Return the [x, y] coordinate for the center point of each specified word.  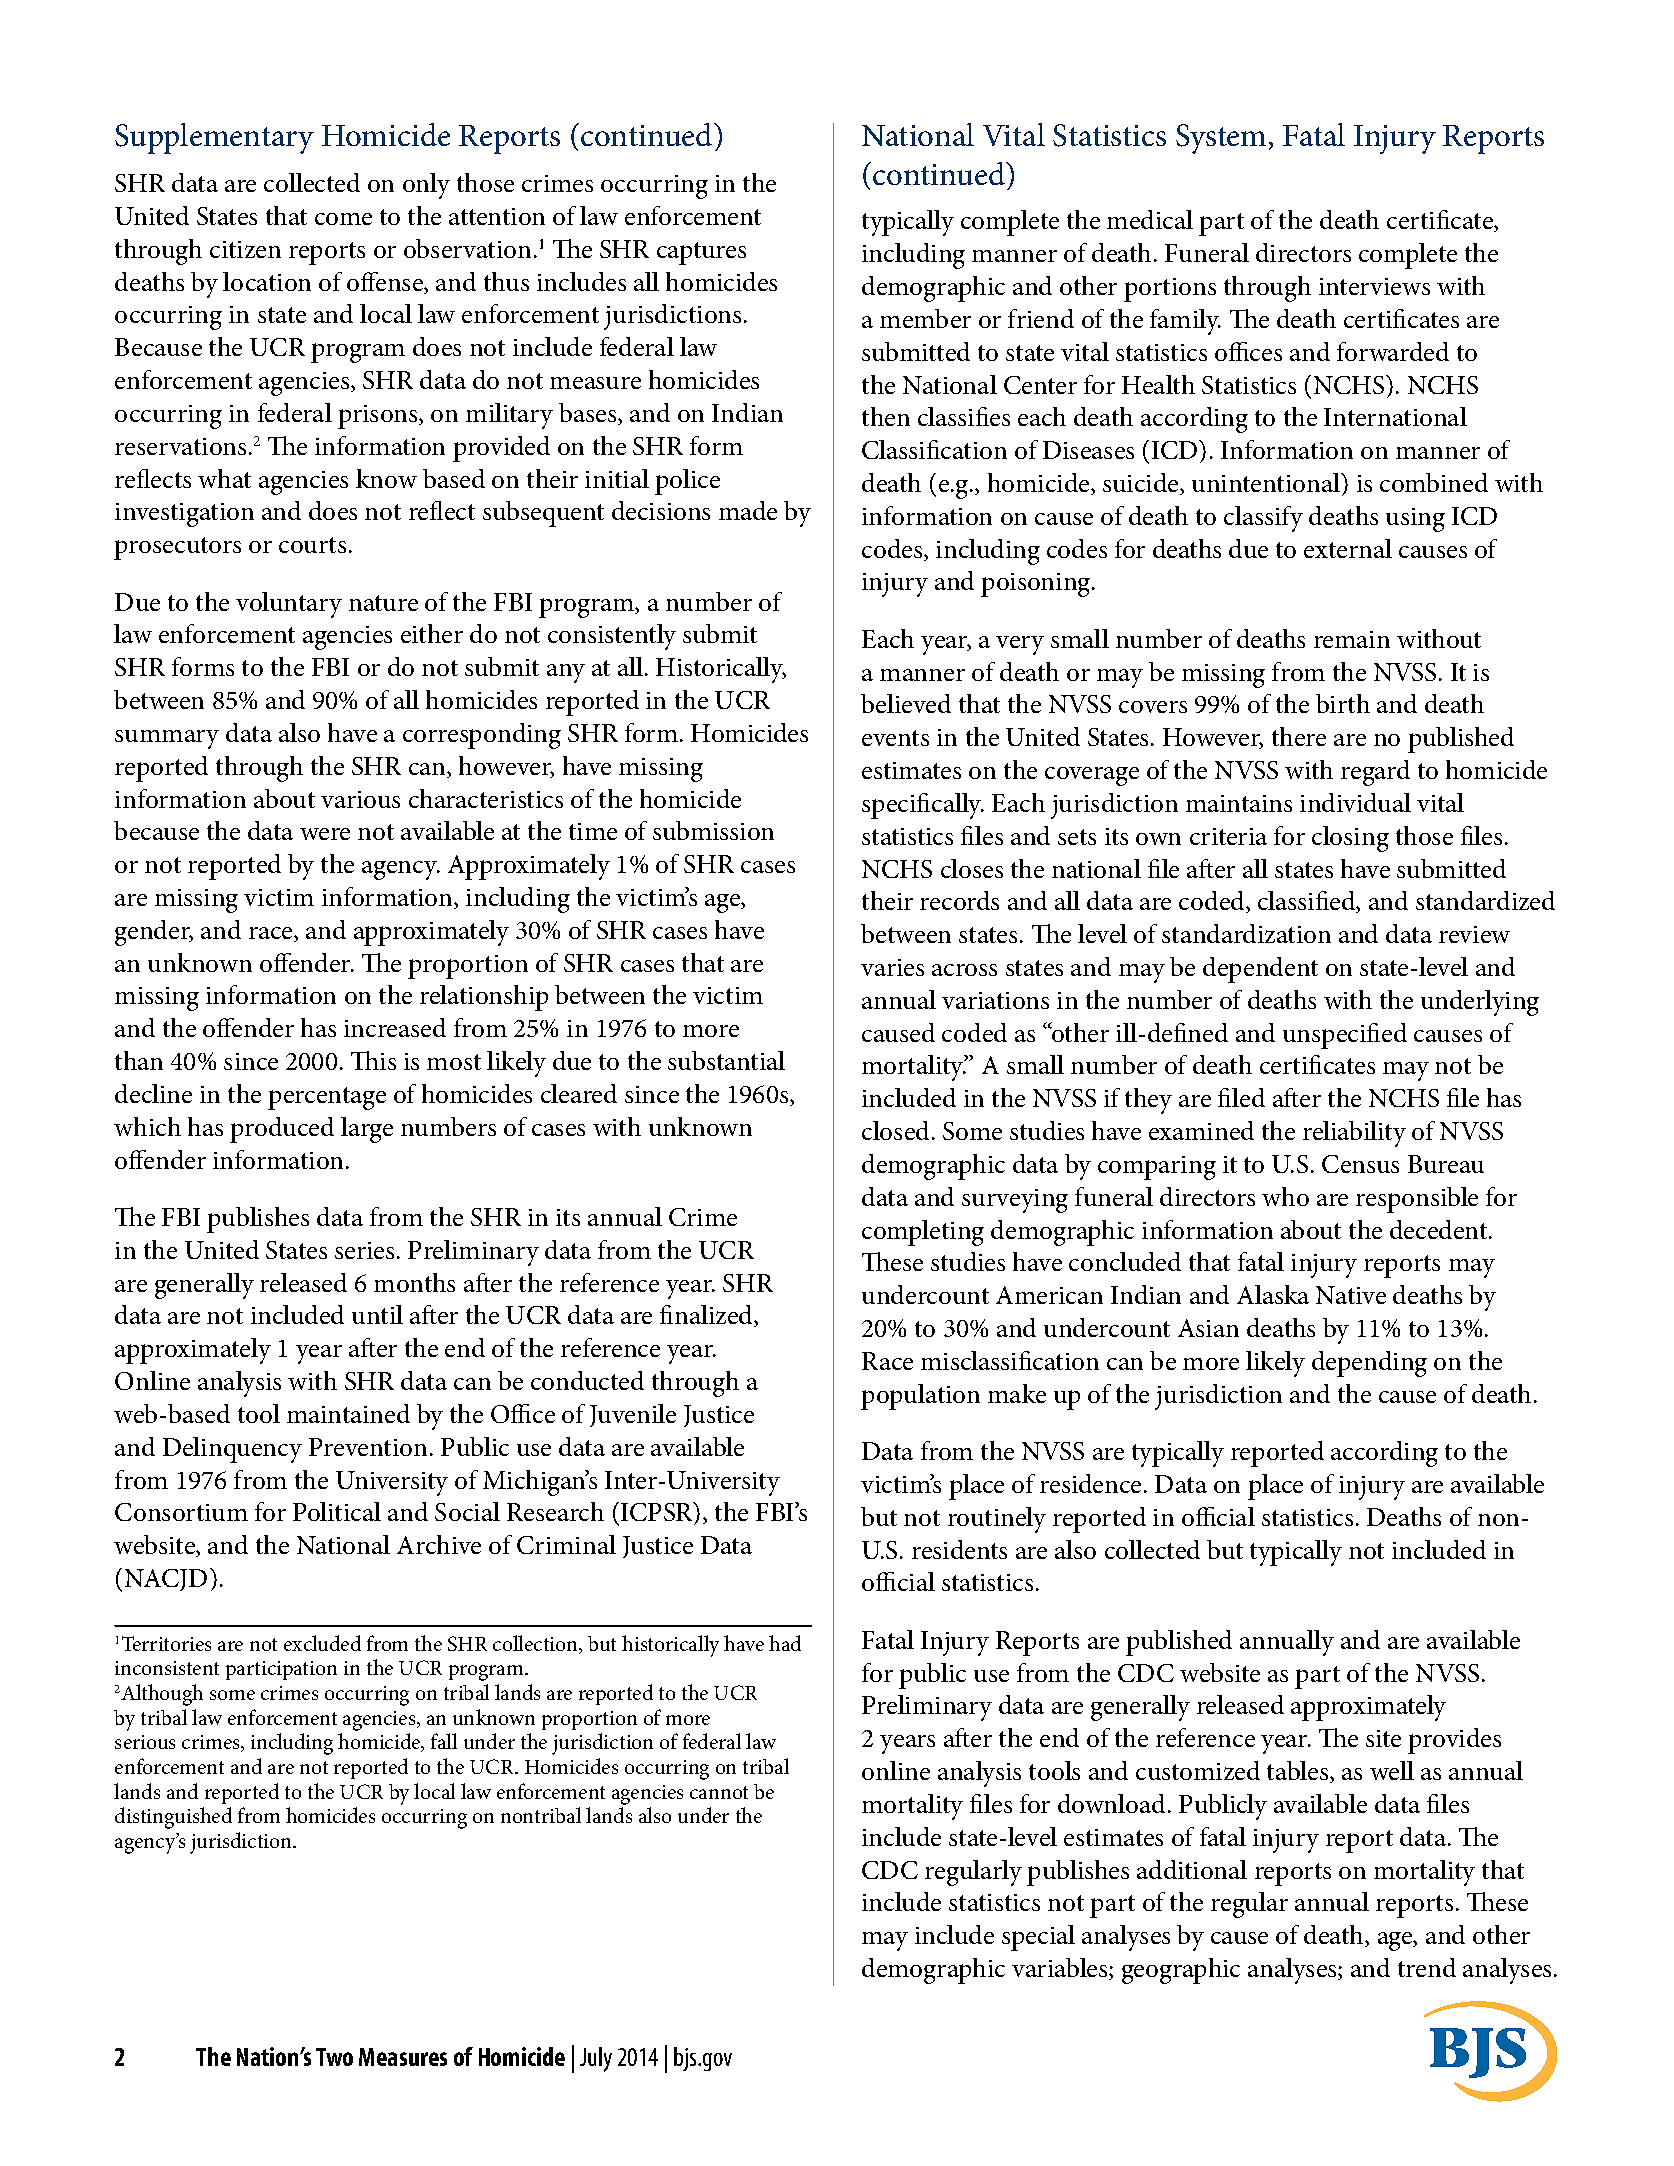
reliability [1354, 1134]
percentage [327, 1098]
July [596, 2059]
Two [334, 2057]
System [1221, 139]
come [343, 219]
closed [897, 1130]
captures [701, 253]
